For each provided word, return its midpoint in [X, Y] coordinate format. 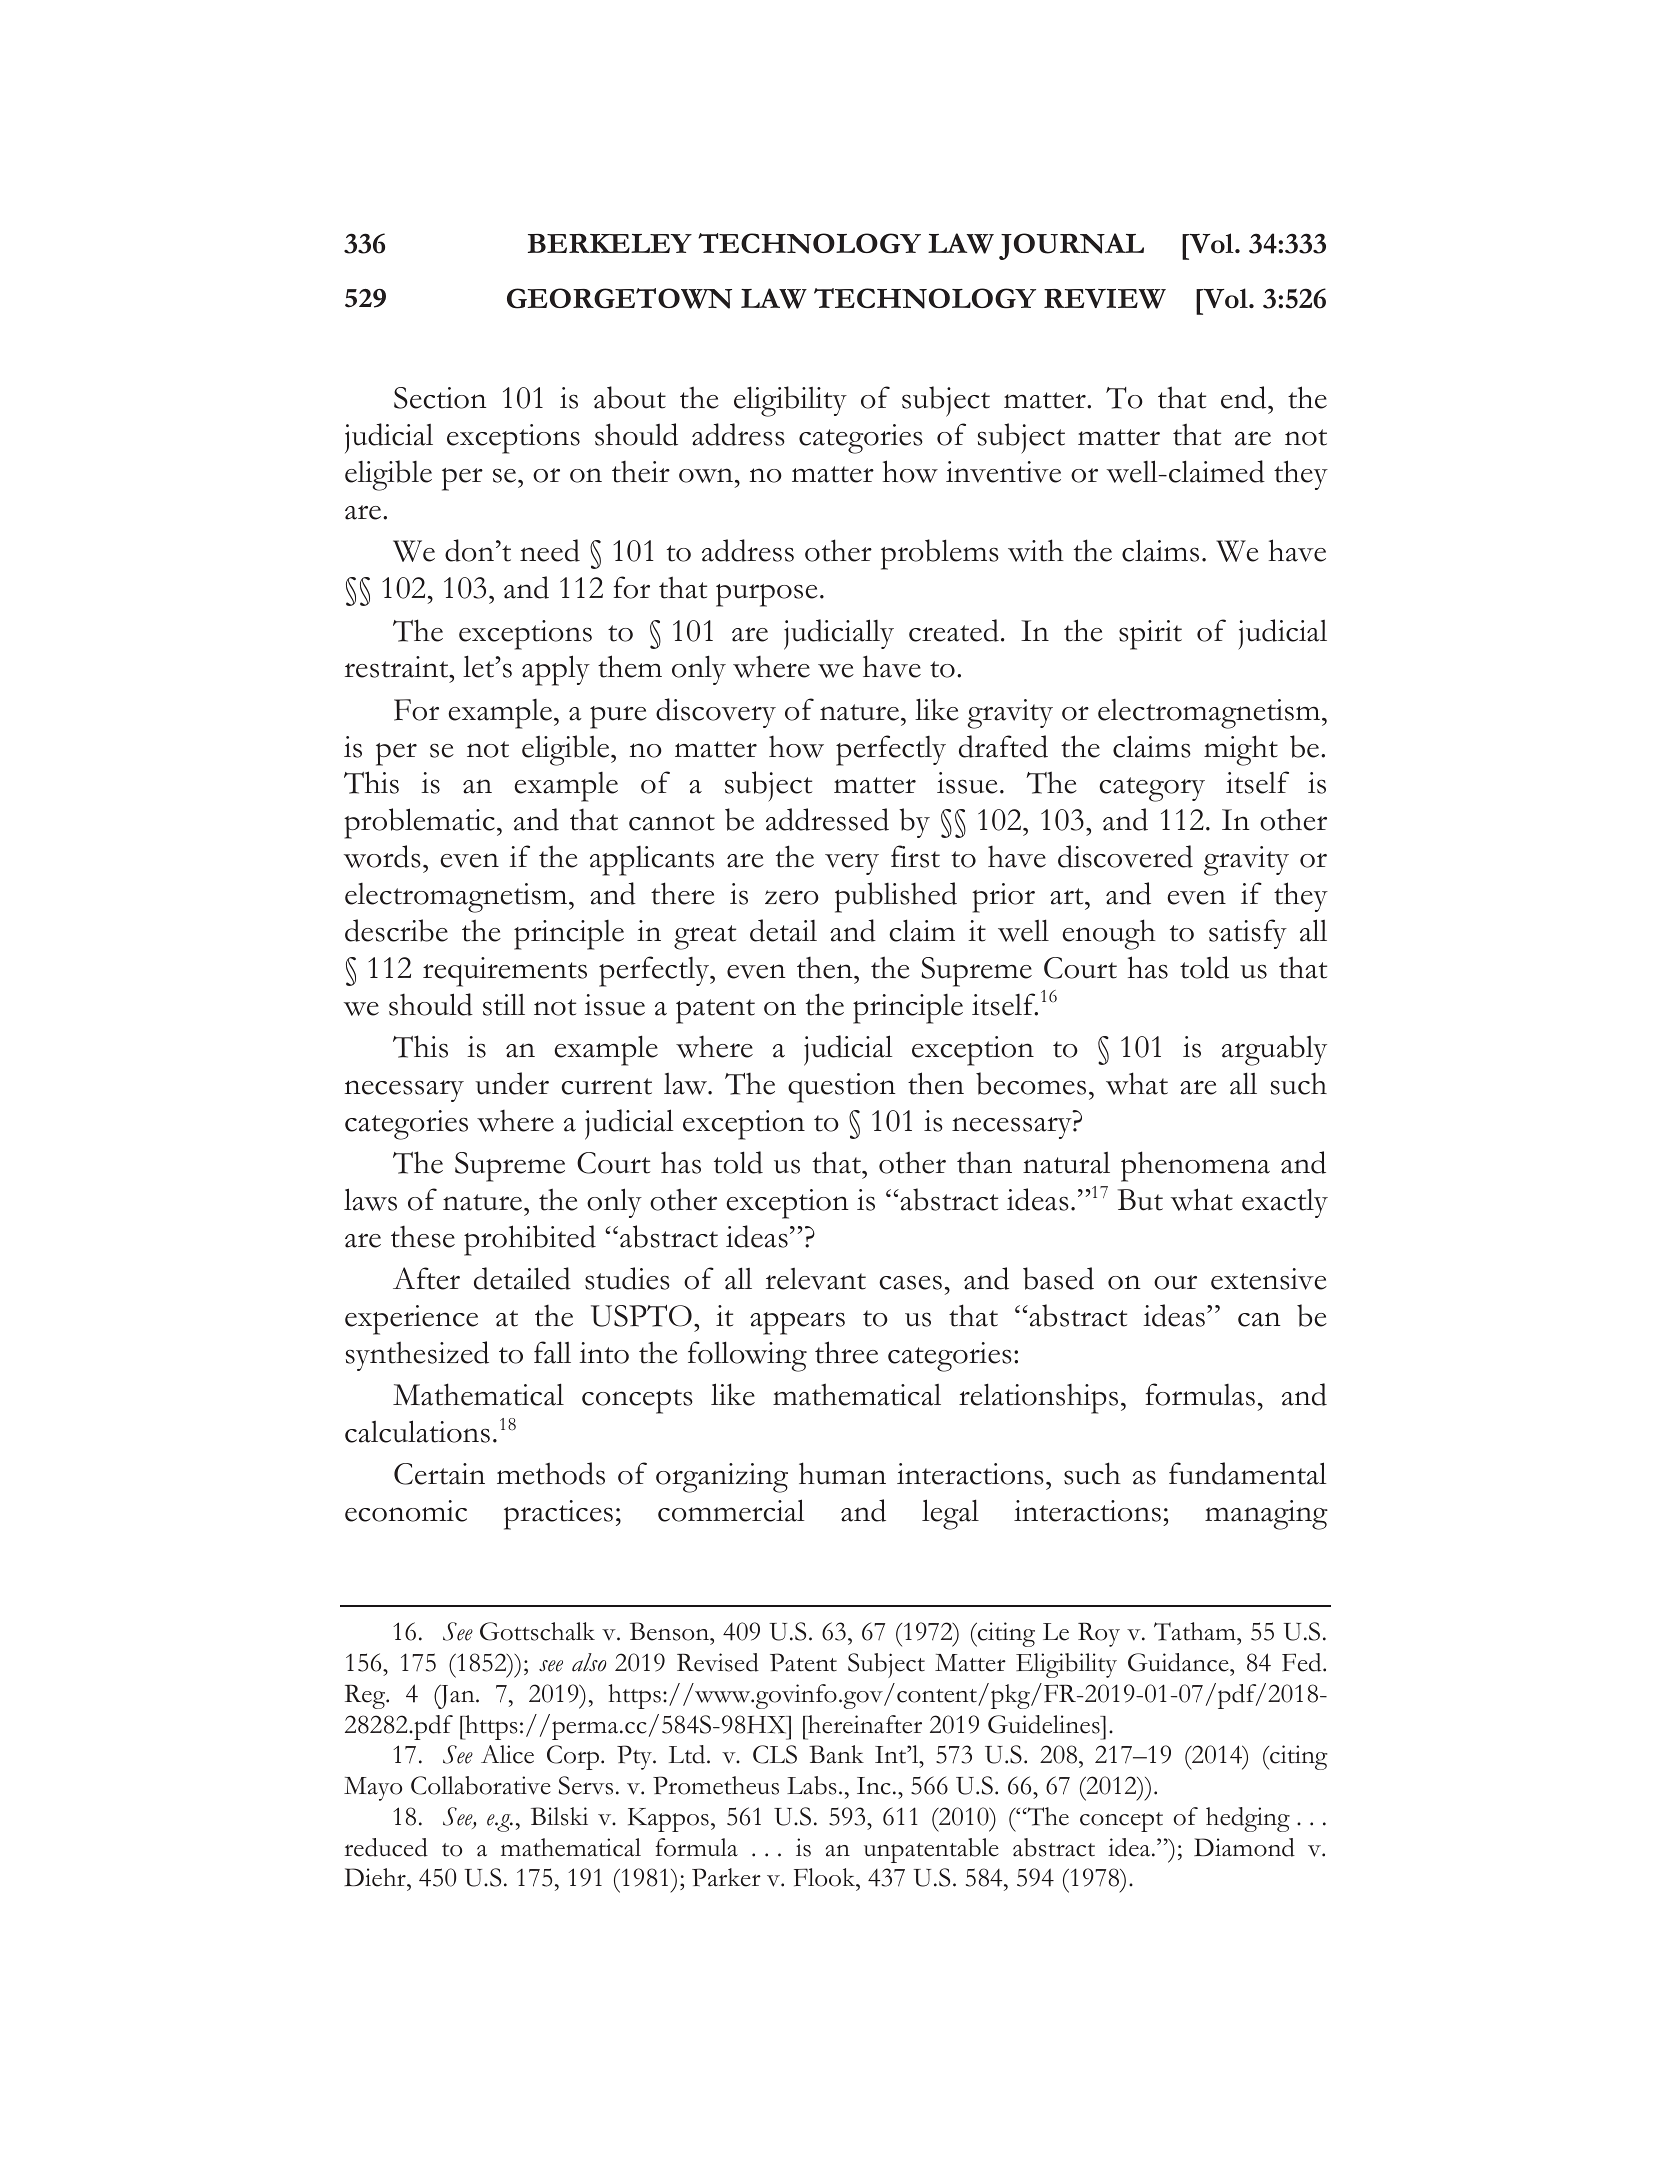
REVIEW [1105, 299]
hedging [1248, 1819]
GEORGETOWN [619, 298]
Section [440, 398]
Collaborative [481, 1785]
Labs [812, 1785]
